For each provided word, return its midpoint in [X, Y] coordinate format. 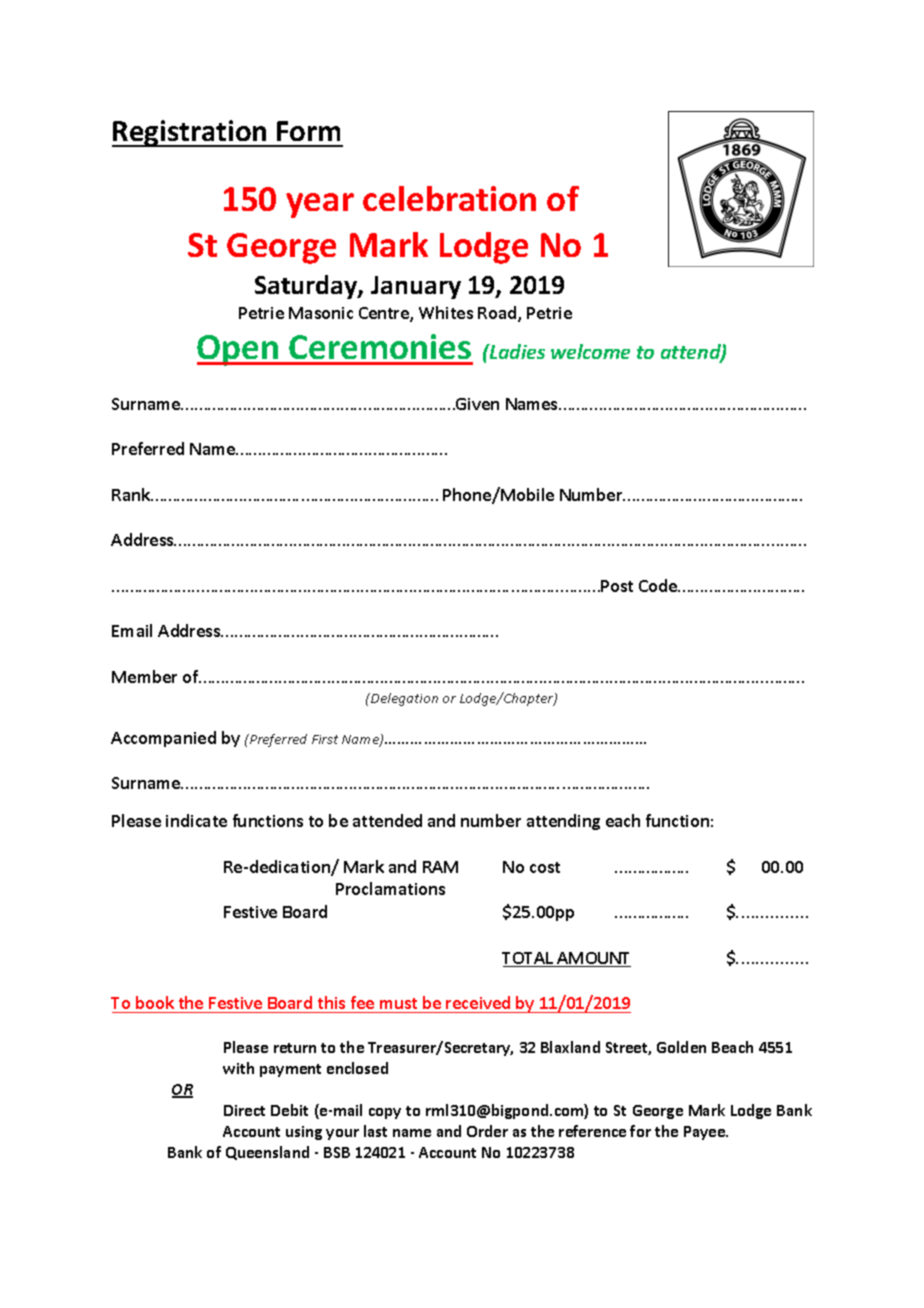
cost [545, 867]
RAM [440, 867]
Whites [446, 312]
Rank [132, 494]
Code [659, 585]
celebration [449, 198]
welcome [590, 351]
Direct [244, 1110]
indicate [196, 820]
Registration [190, 133]
